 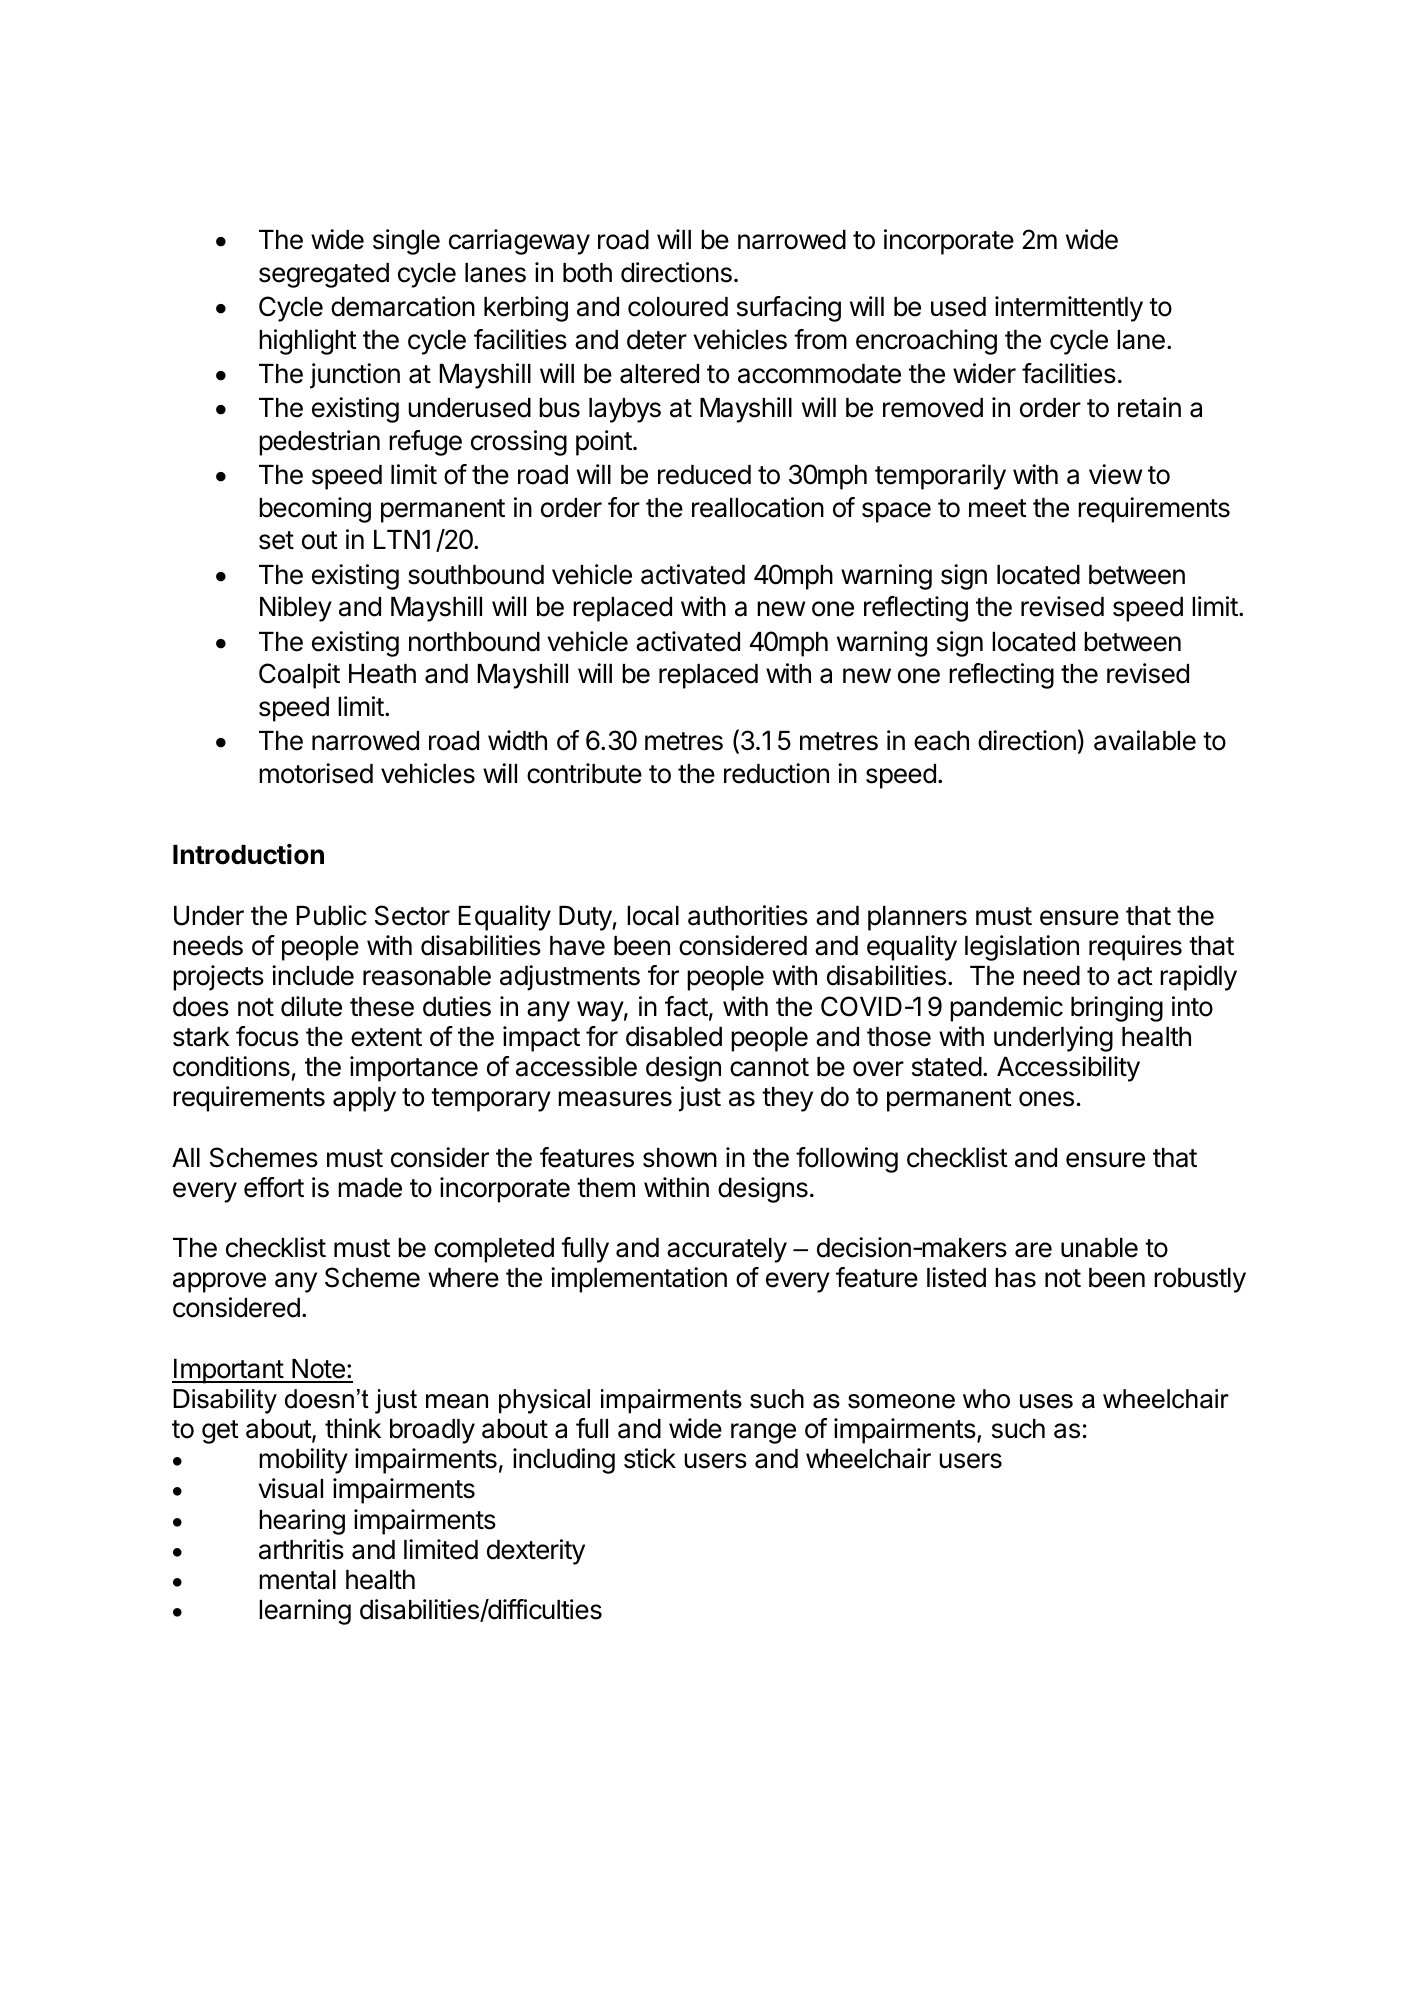 I want to click on implementation, so click(x=639, y=1280).
